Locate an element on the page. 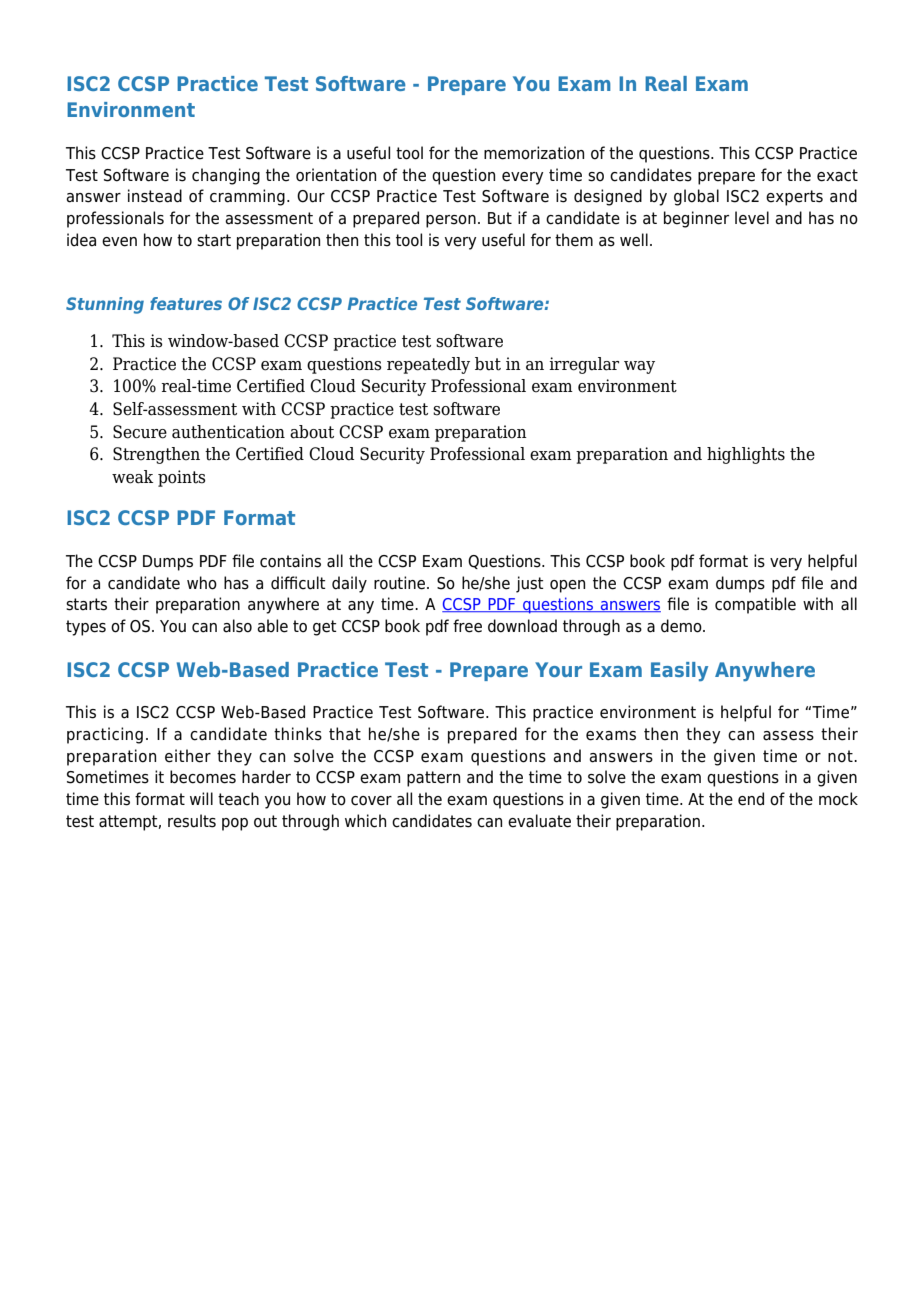  changing is located at coordinates (226, 176).
